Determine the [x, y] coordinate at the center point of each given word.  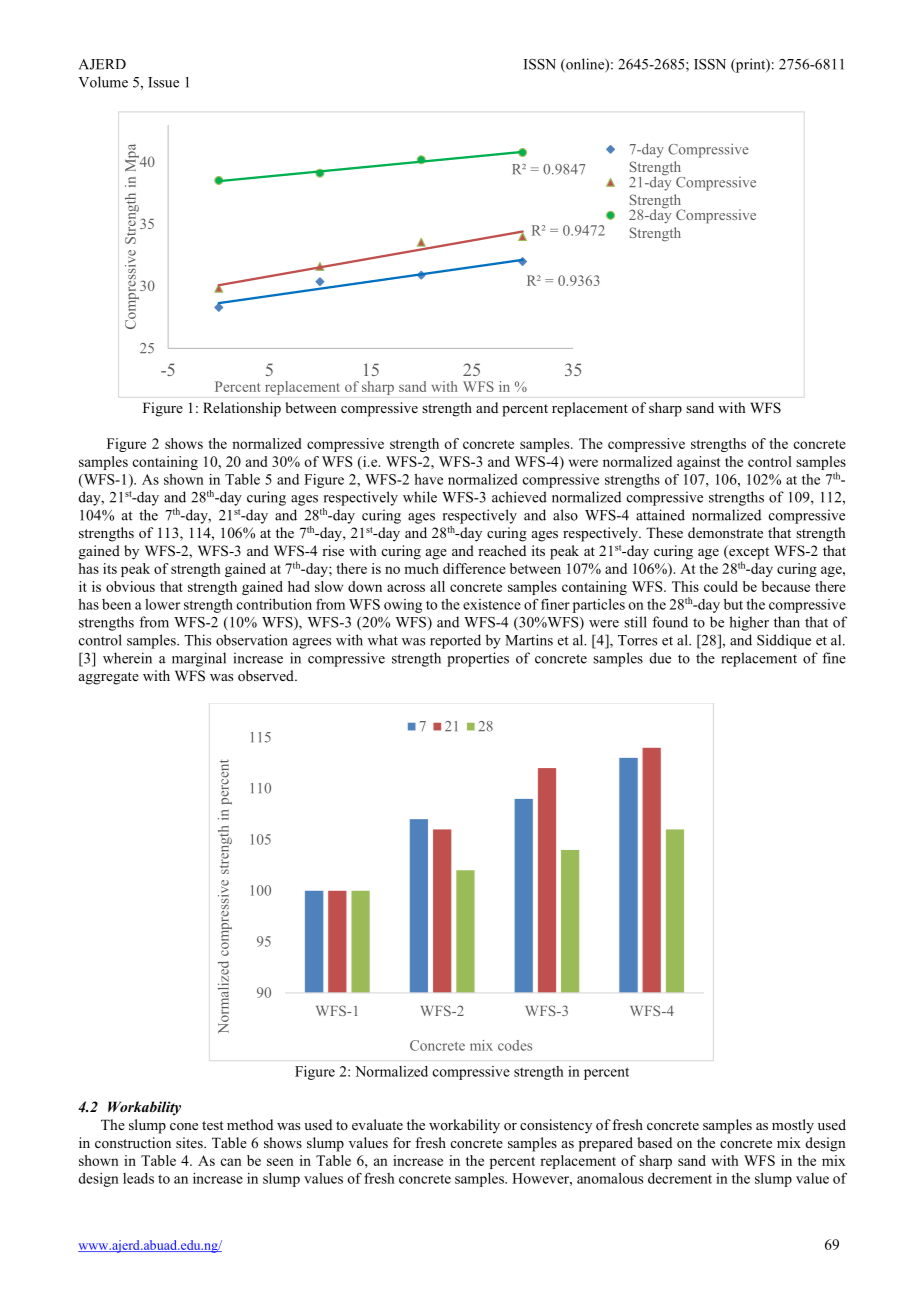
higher [749, 623]
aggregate [109, 678]
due [660, 658]
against [699, 463]
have [428, 479]
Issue [163, 82]
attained [660, 515]
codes [515, 1045]
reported [455, 641]
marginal [199, 659]
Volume [103, 82]
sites [190, 1142]
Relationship [242, 409]
